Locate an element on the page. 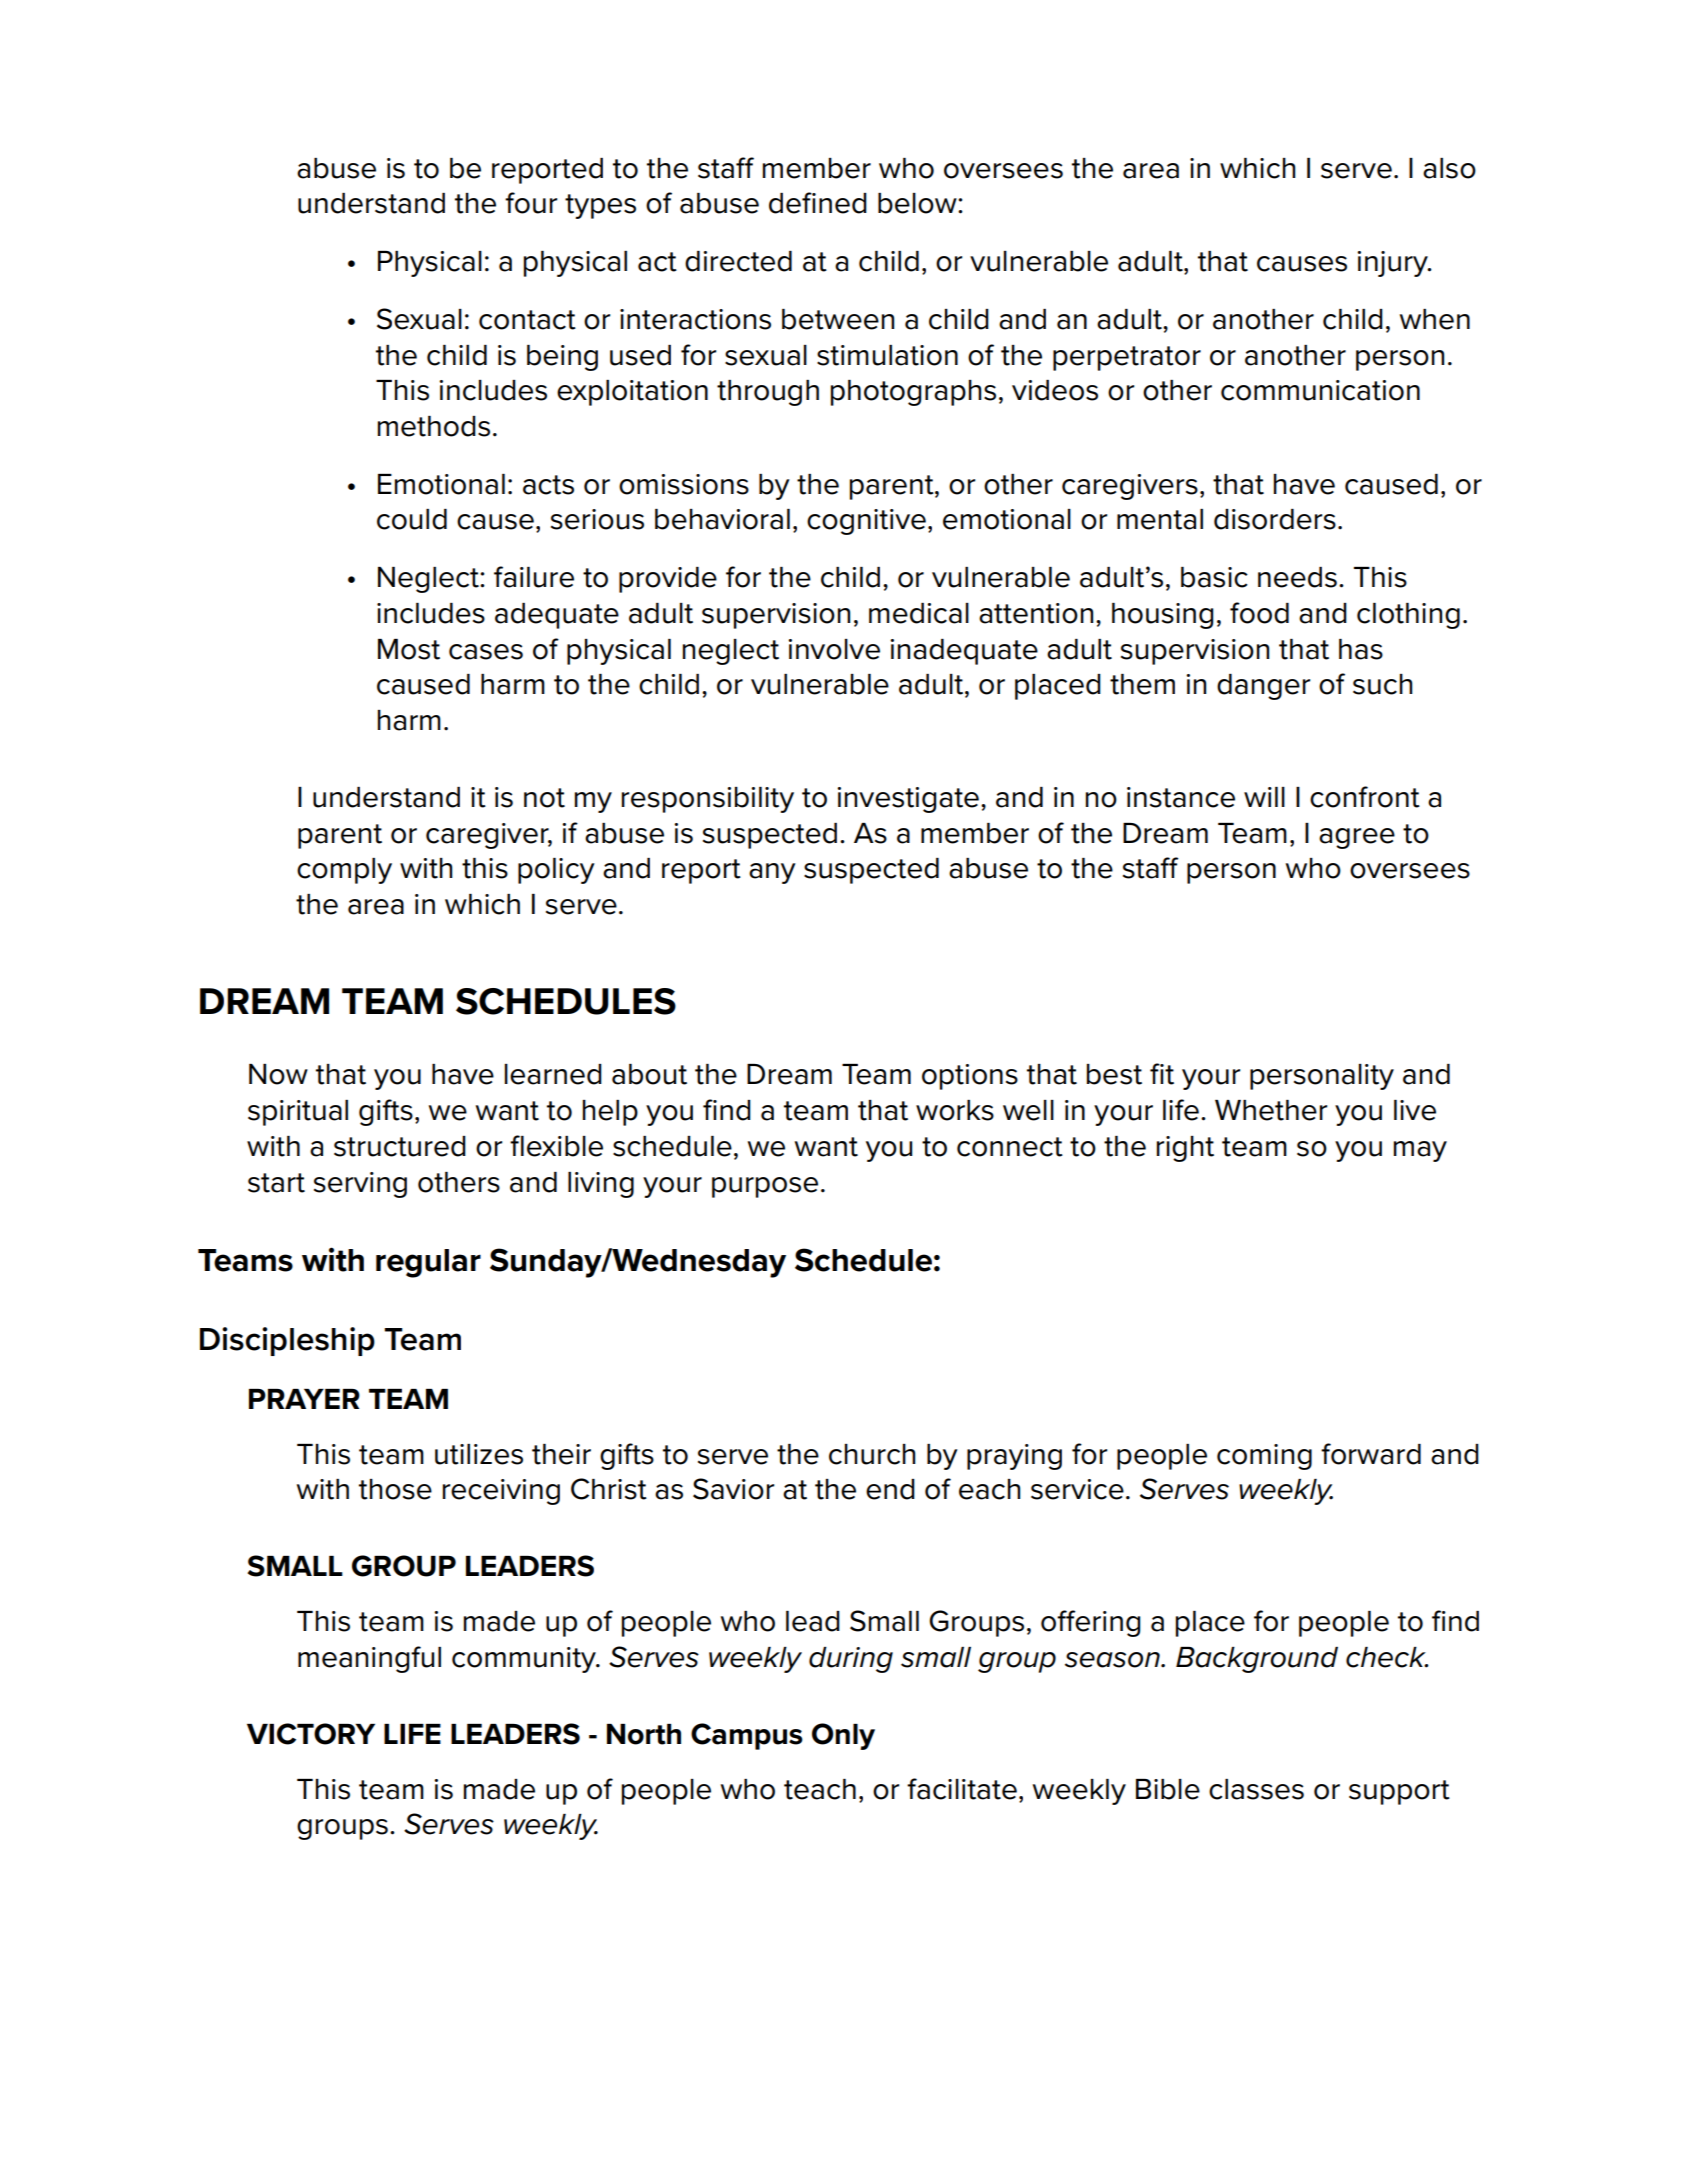 The height and width of the page is (2176, 1681). injury is located at coordinates (1394, 264).
